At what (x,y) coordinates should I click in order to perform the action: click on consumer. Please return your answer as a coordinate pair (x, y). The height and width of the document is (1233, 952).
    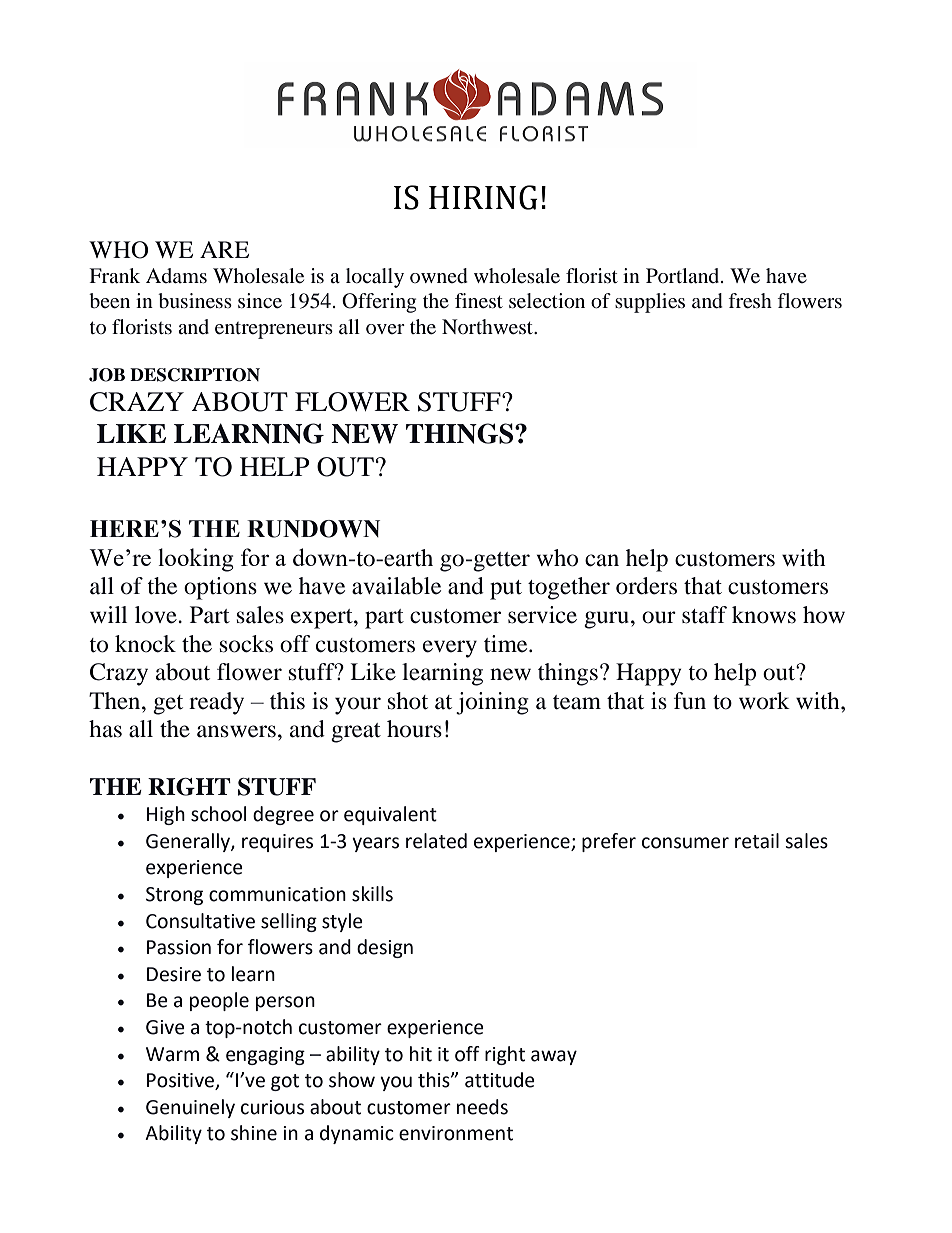
    Looking at the image, I should click on (685, 843).
